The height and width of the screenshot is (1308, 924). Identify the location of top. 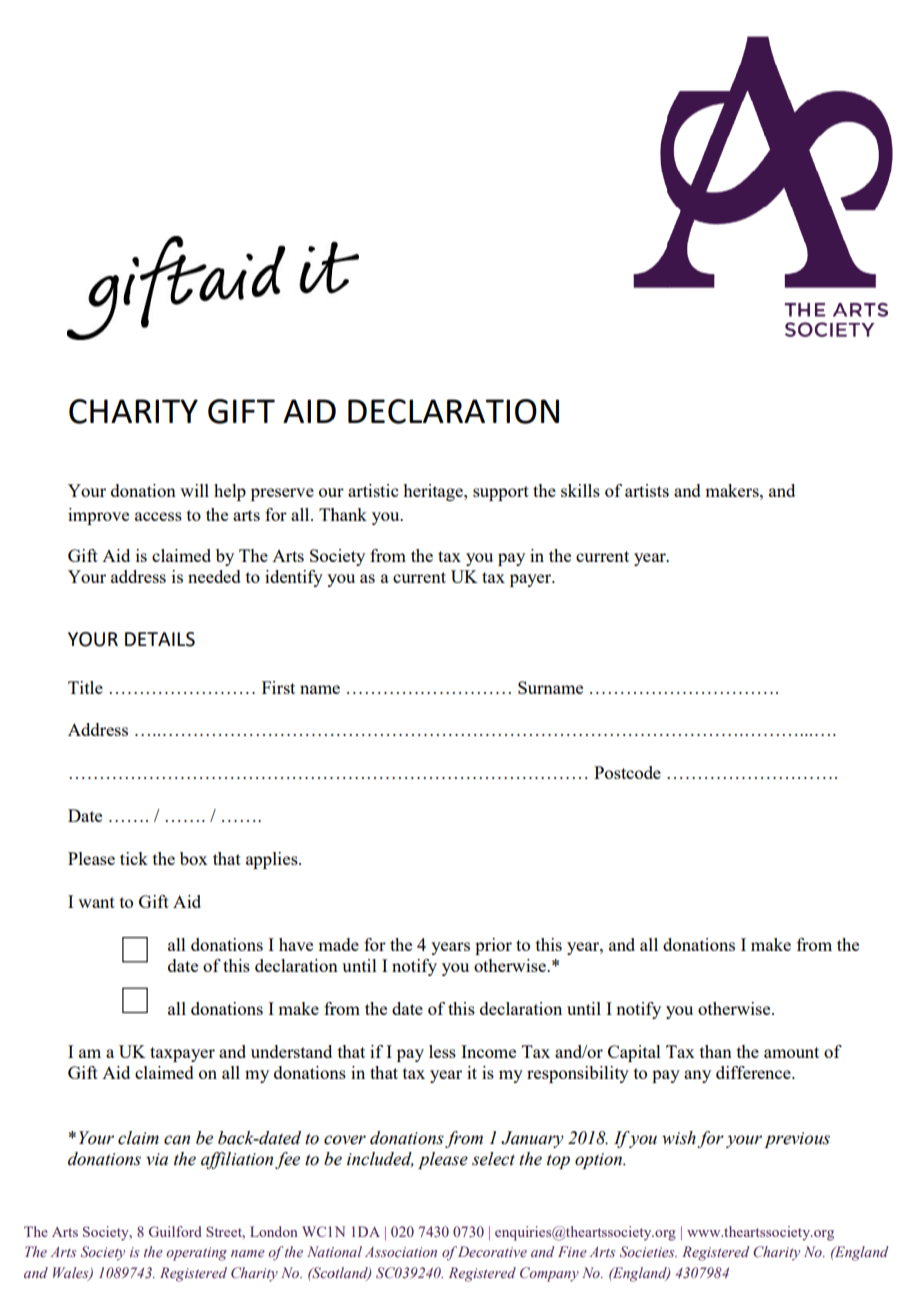
(558, 1162).
